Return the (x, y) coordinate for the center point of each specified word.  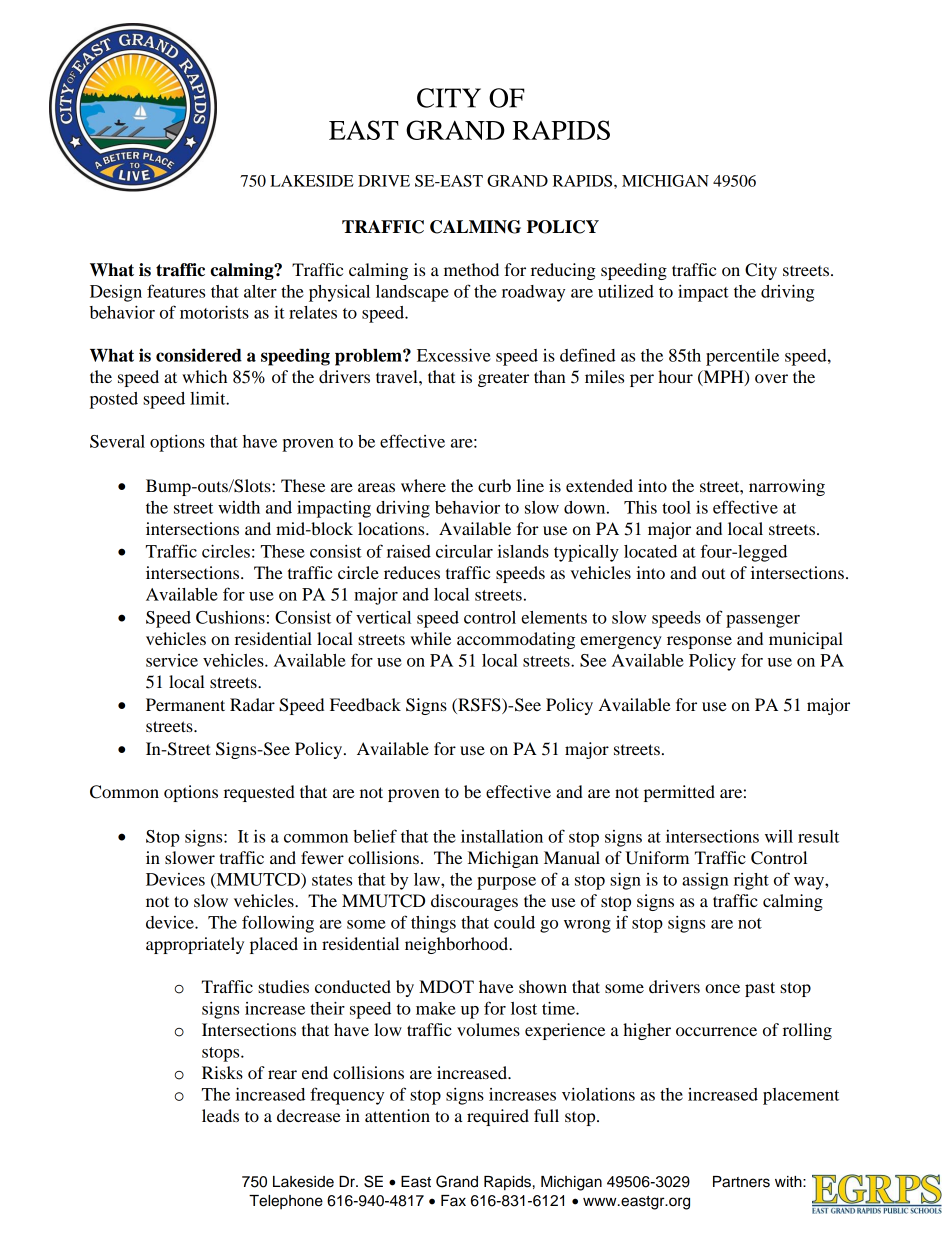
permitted (679, 793)
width (239, 507)
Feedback (365, 704)
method (471, 269)
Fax (453, 1201)
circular (464, 551)
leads (220, 1115)
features (176, 291)
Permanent (185, 704)
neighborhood (458, 945)
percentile (742, 357)
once (722, 988)
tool (676, 507)
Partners (741, 1182)
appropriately (195, 945)
